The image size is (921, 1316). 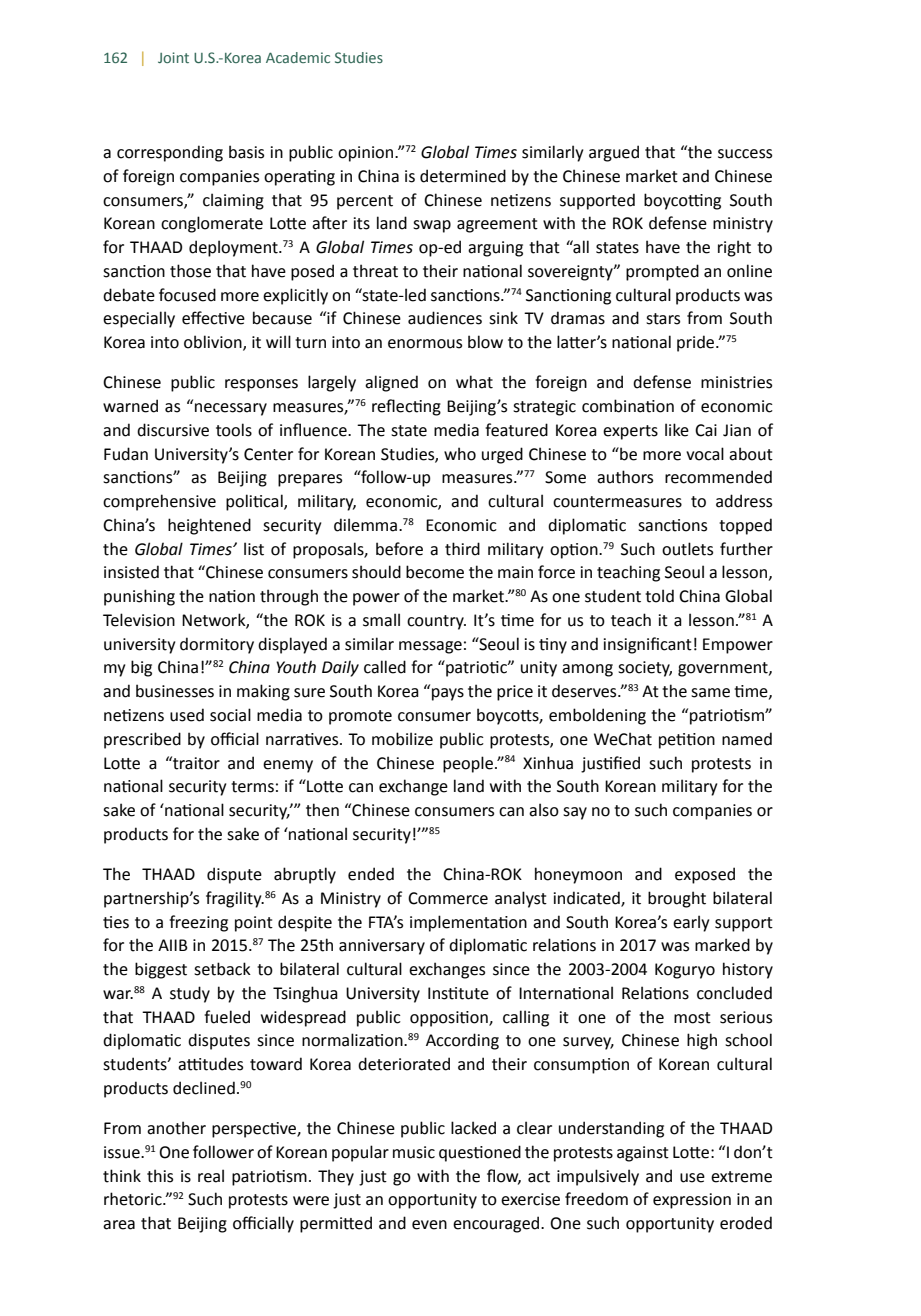 What do you see at coordinates (460, 454) in the screenshot?
I see `who` at bounding box center [460, 454].
